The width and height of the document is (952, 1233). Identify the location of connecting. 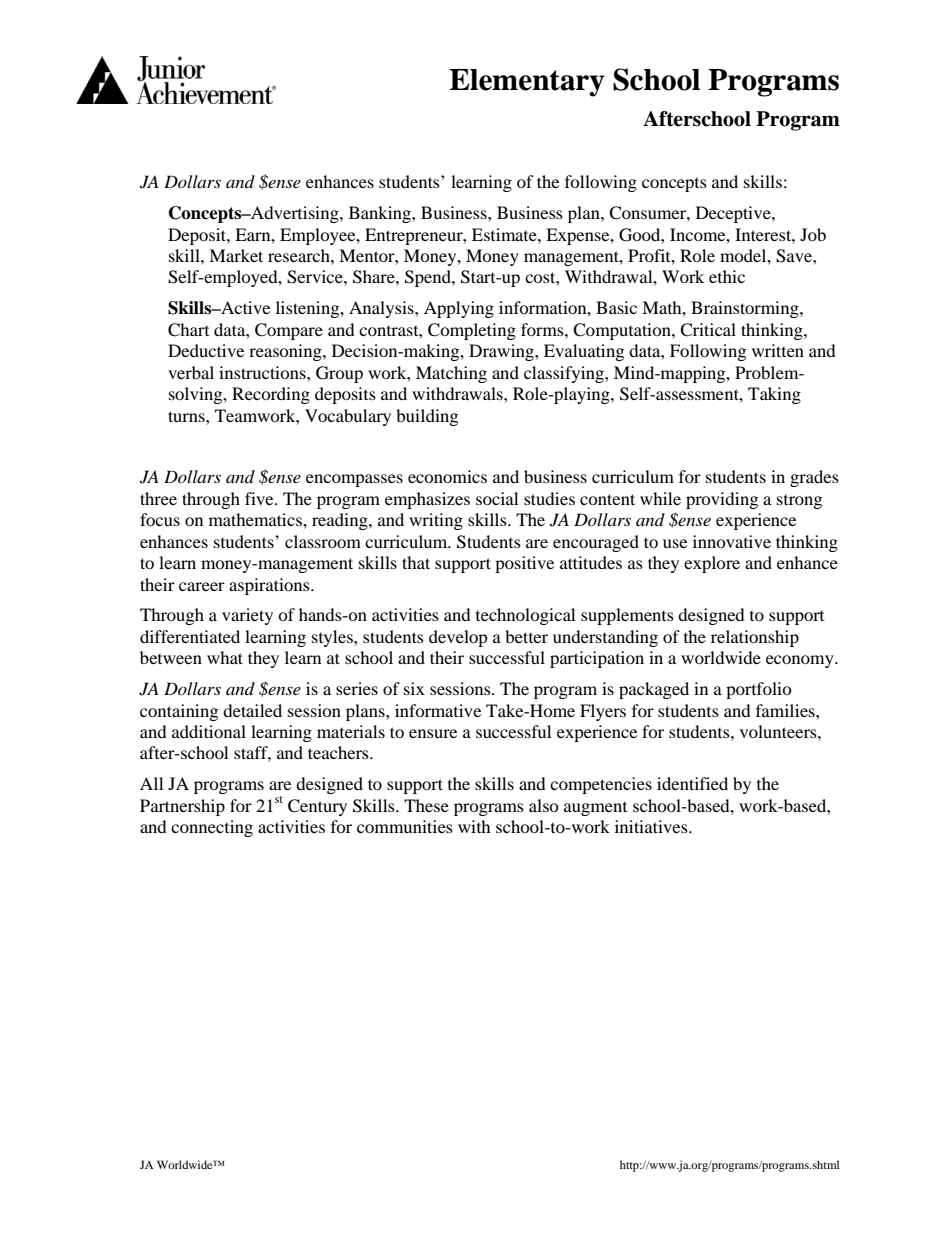
(212, 828).
